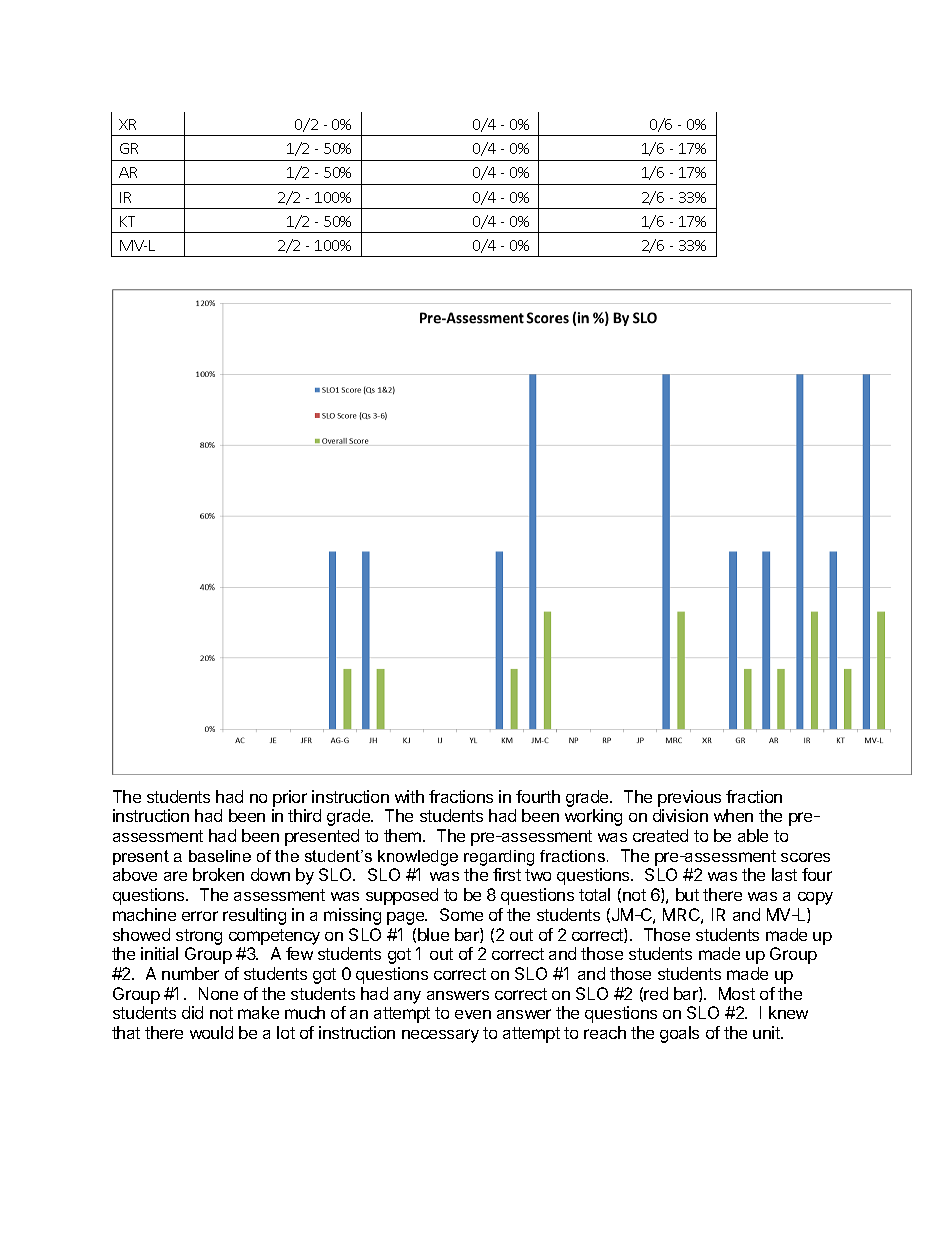  What do you see at coordinates (409, 796) in the image?
I see `with` at bounding box center [409, 796].
